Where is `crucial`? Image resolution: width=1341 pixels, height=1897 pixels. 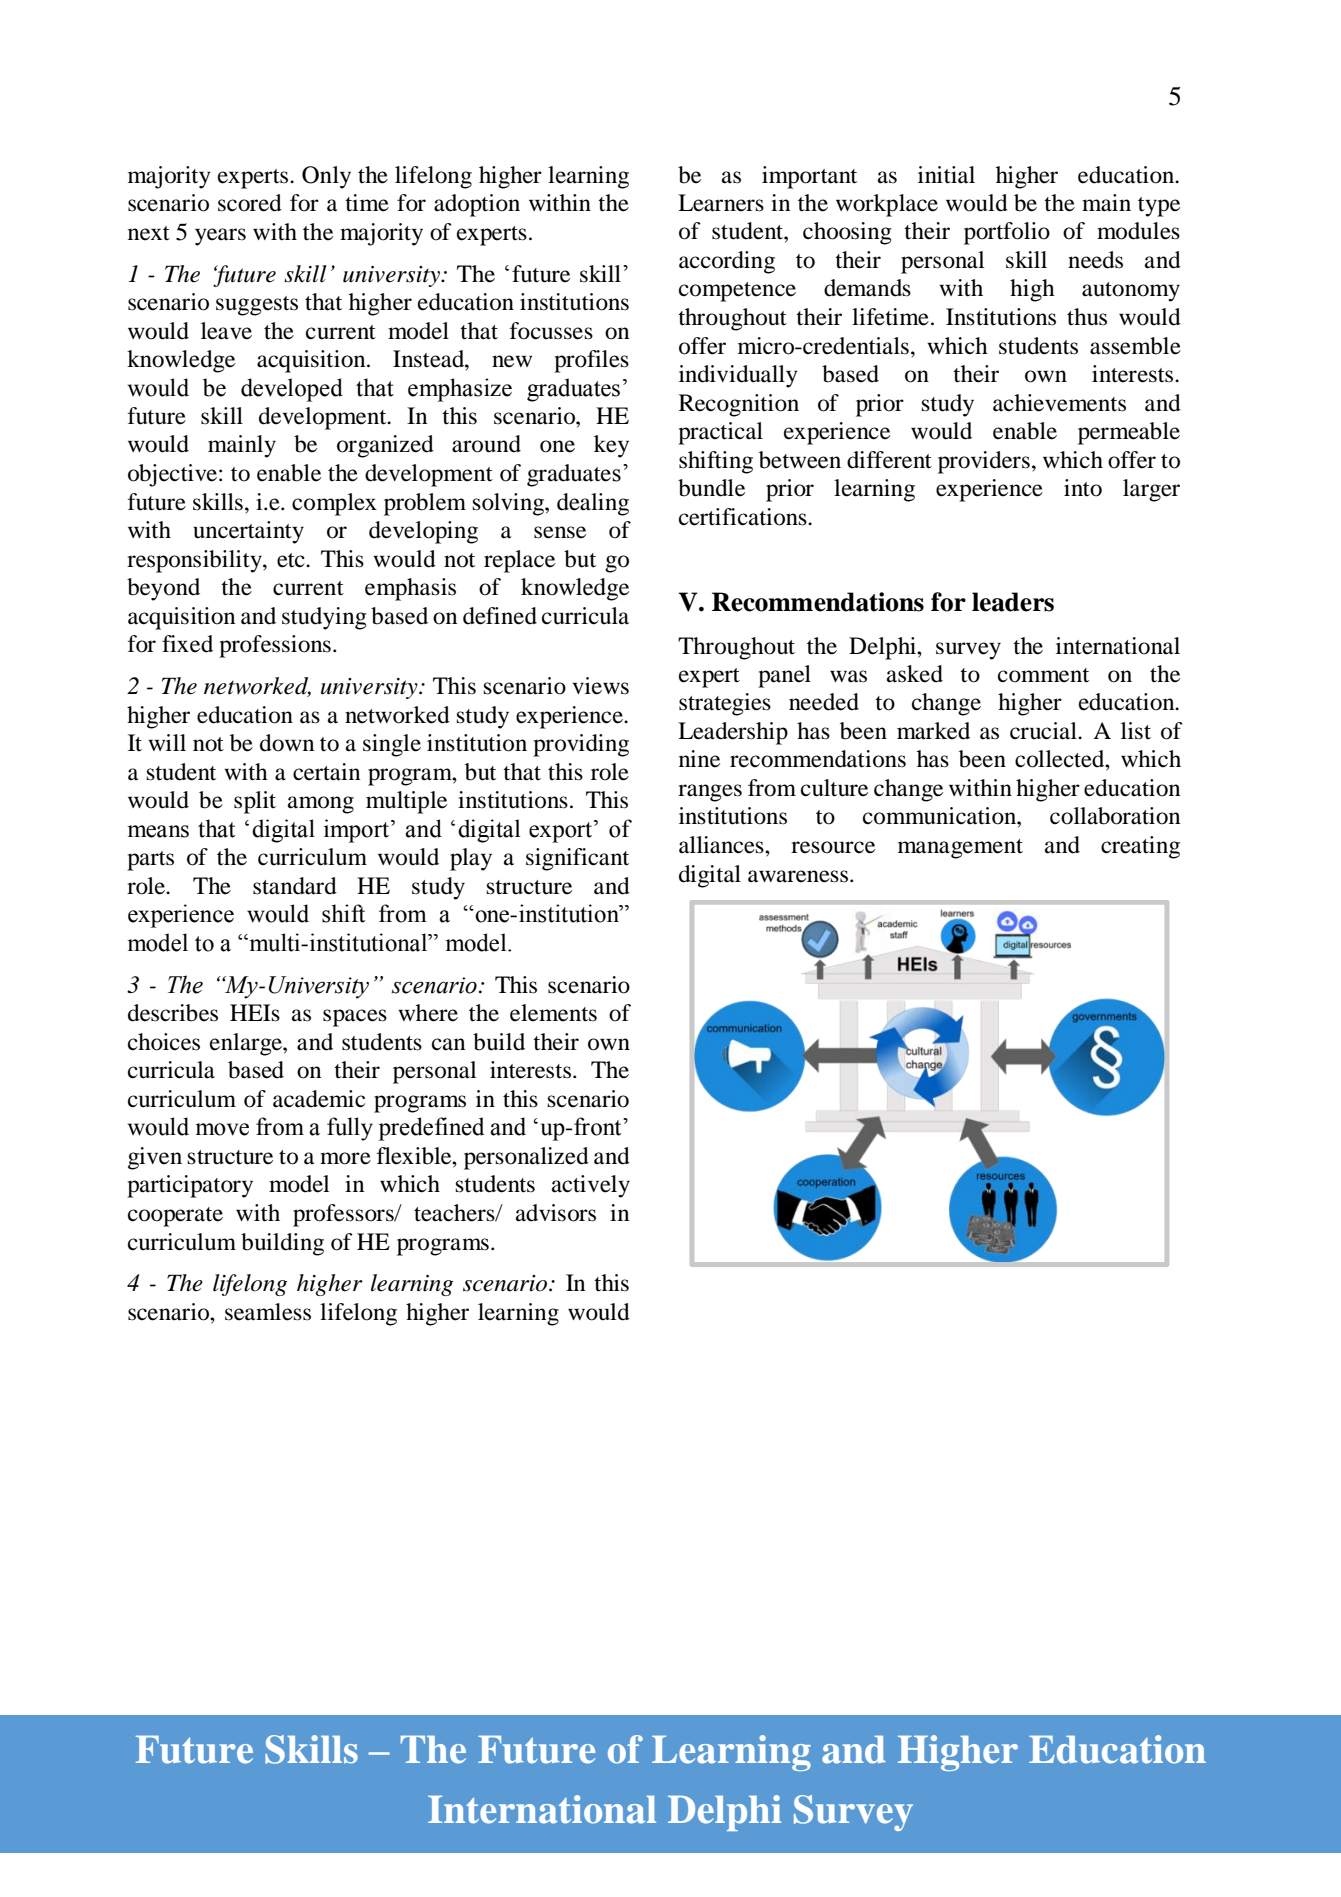
crucial is located at coordinates (1044, 731).
